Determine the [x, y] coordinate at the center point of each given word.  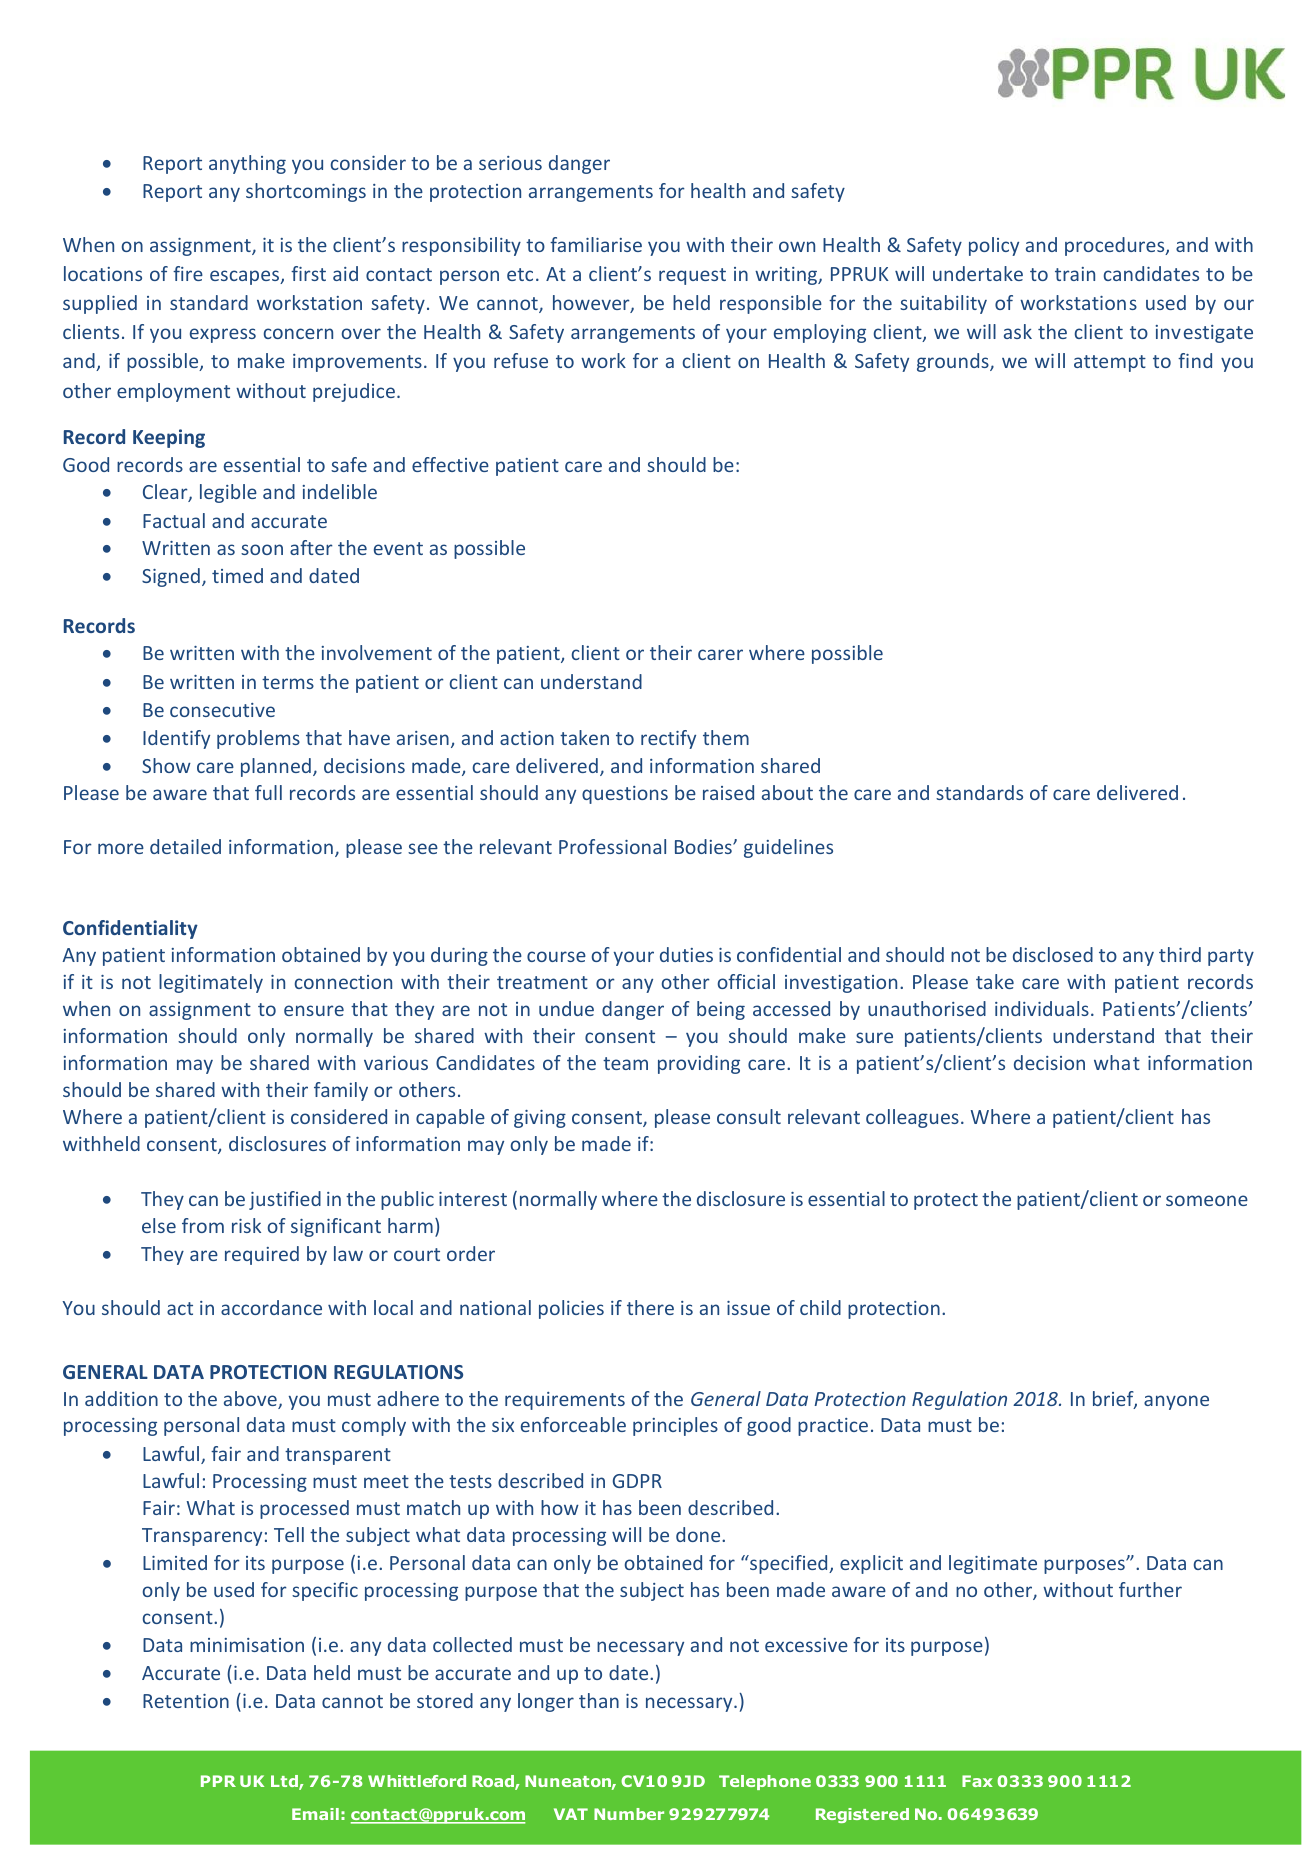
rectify [668, 739]
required [262, 1255]
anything [247, 164]
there [650, 1307]
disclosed [1053, 954]
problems [258, 739]
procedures [1116, 246]
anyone [1176, 1402]
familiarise [596, 244]
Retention [186, 1701]
